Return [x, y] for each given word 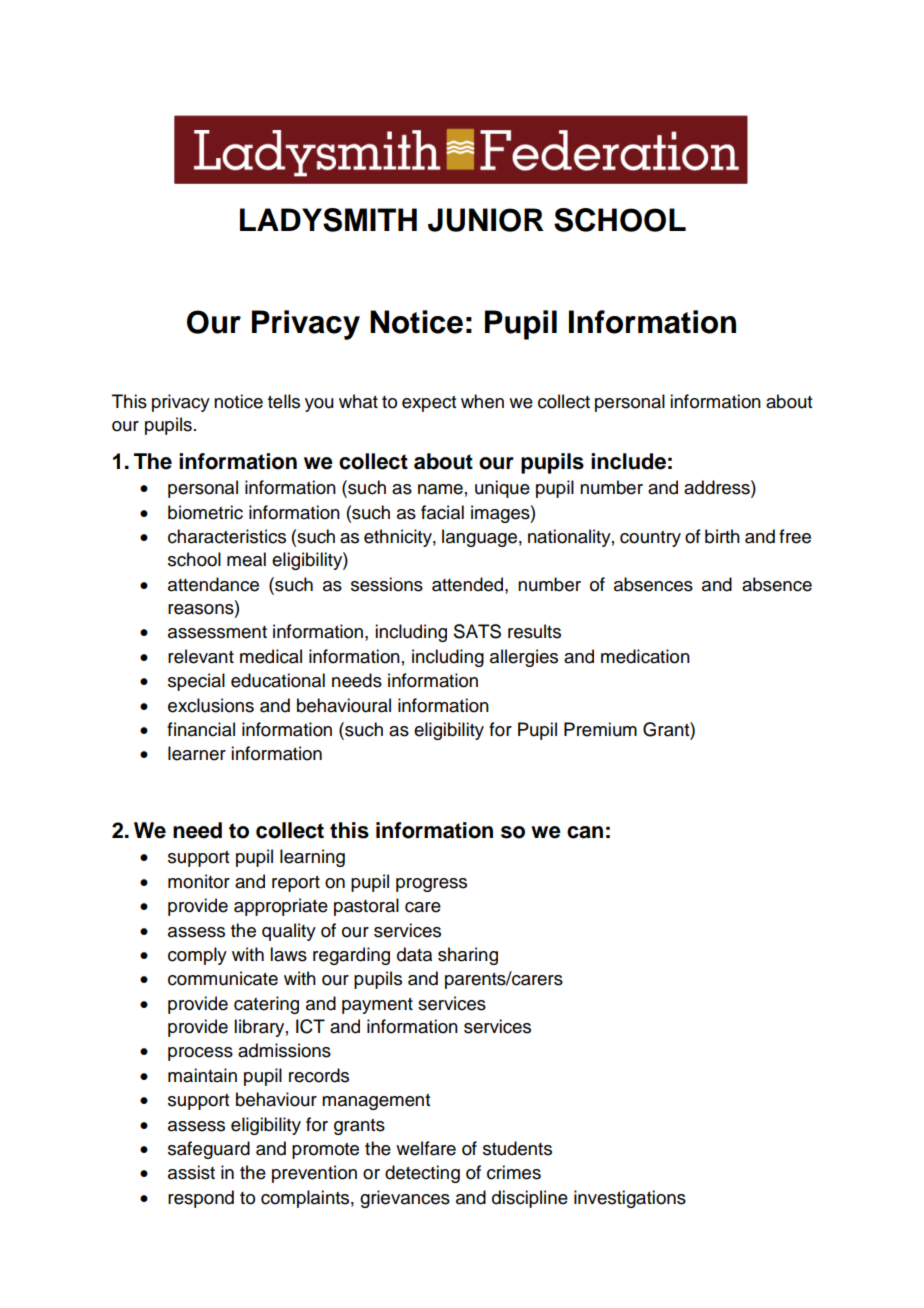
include [628, 461]
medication [645, 656]
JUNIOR [486, 220]
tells [284, 401]
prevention [314, 1174]
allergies [524, 658]
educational [278, 680]
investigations [630, 1199]
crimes [514, 1172]
